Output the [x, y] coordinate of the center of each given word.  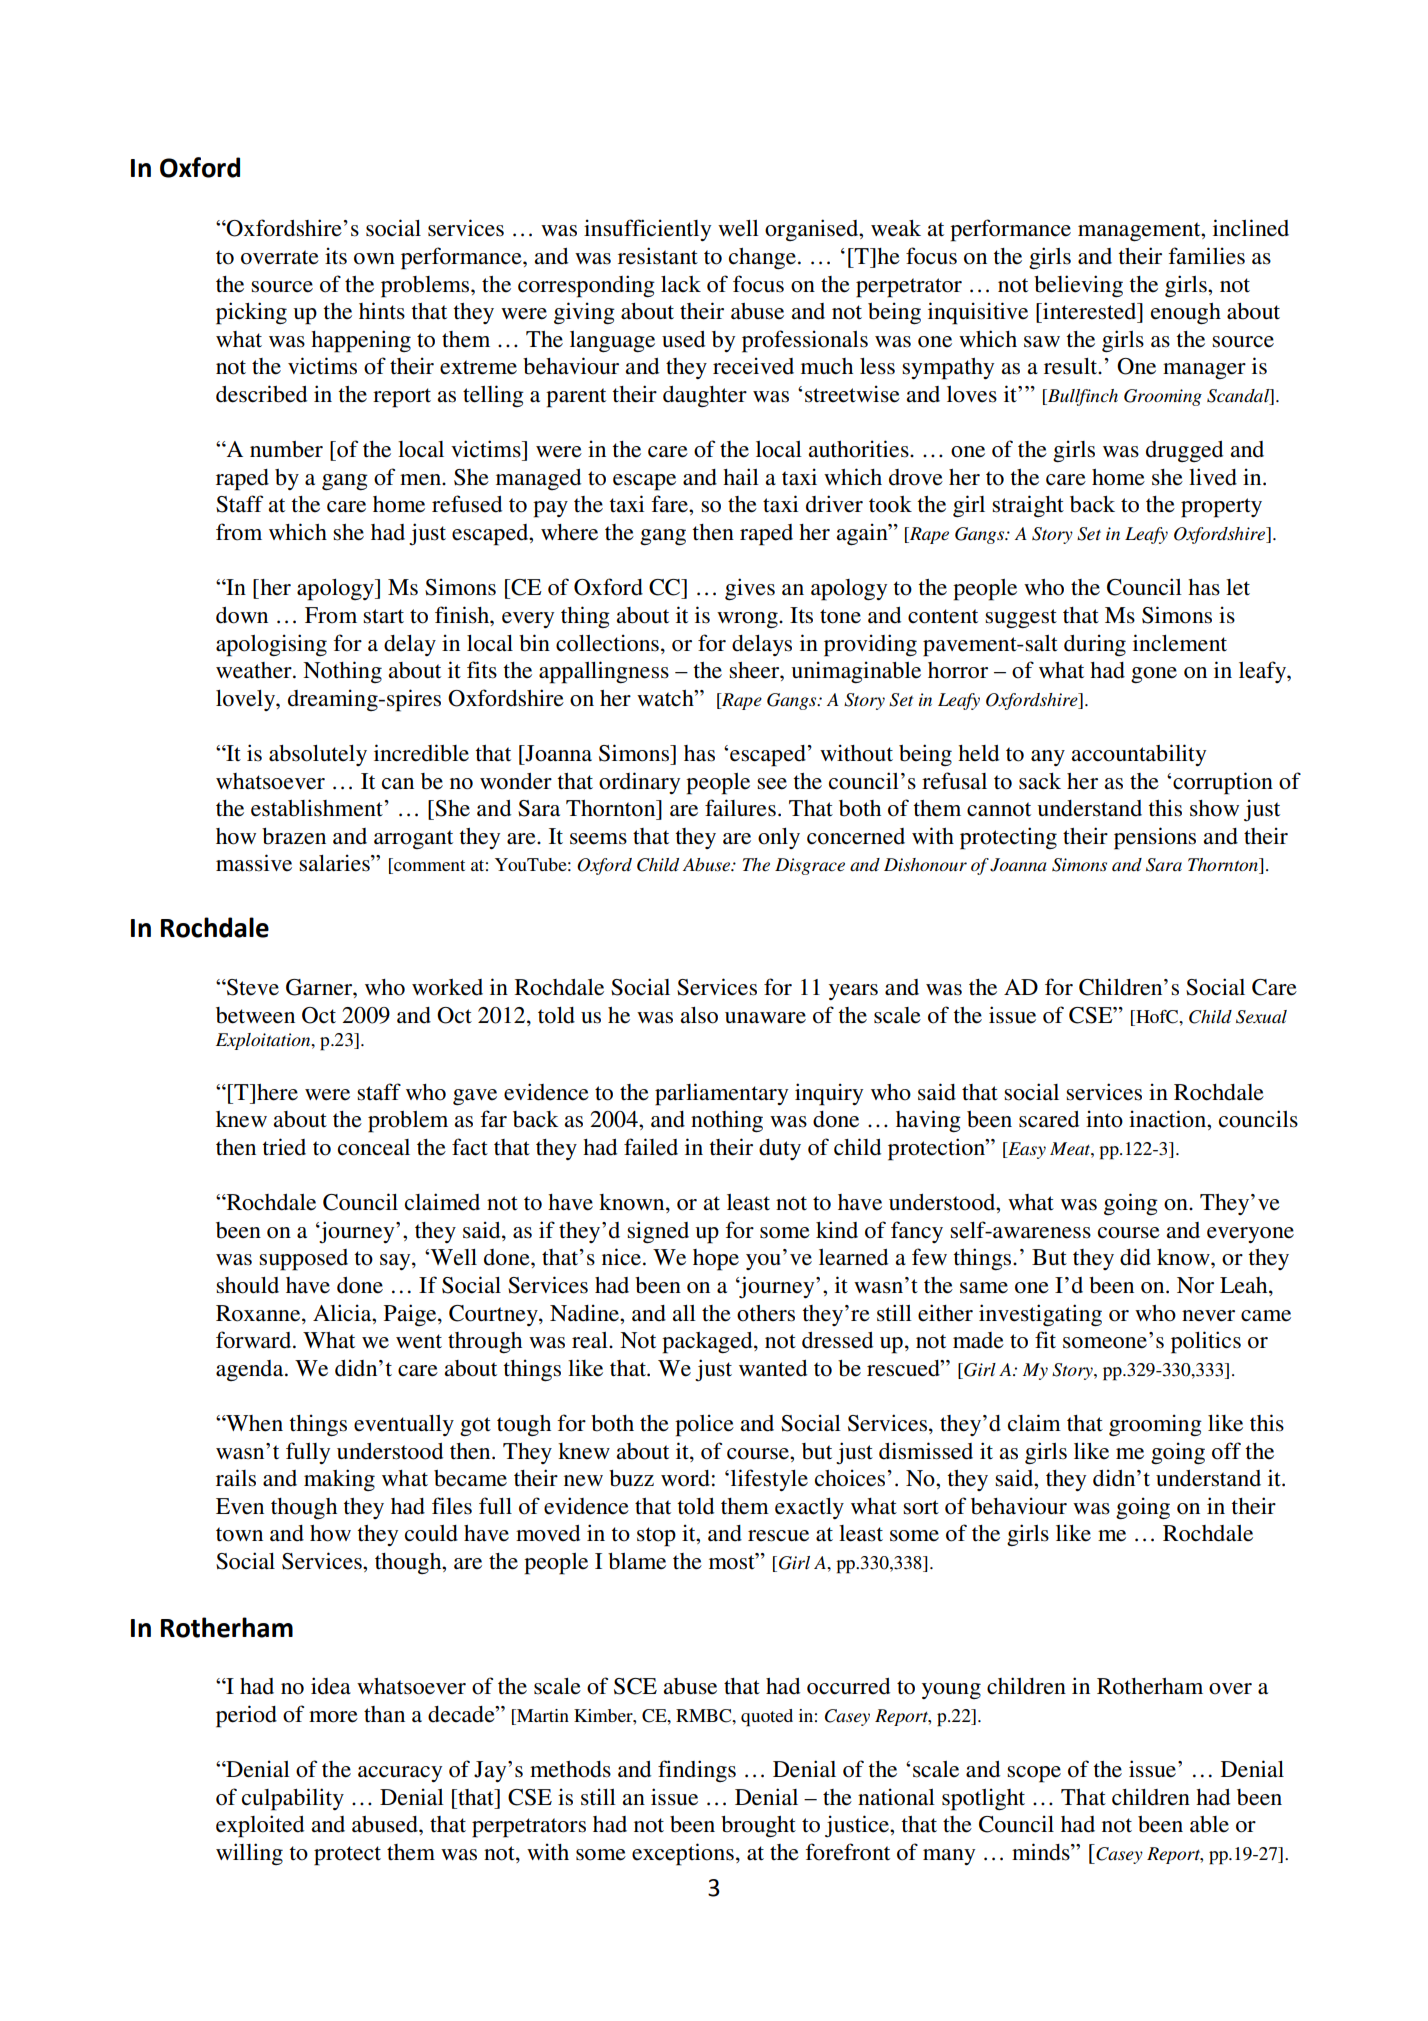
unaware [765, 1018]
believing [1078, 286]
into [1104, 1119]
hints [382, 311]
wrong [748, 620]
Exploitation [264, 1041]
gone [1154, 675]
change [764, 259]
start [383, 616]
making [339, 1480]
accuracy [400, 1774]
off [1226, 1451]
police [704, 1425]
